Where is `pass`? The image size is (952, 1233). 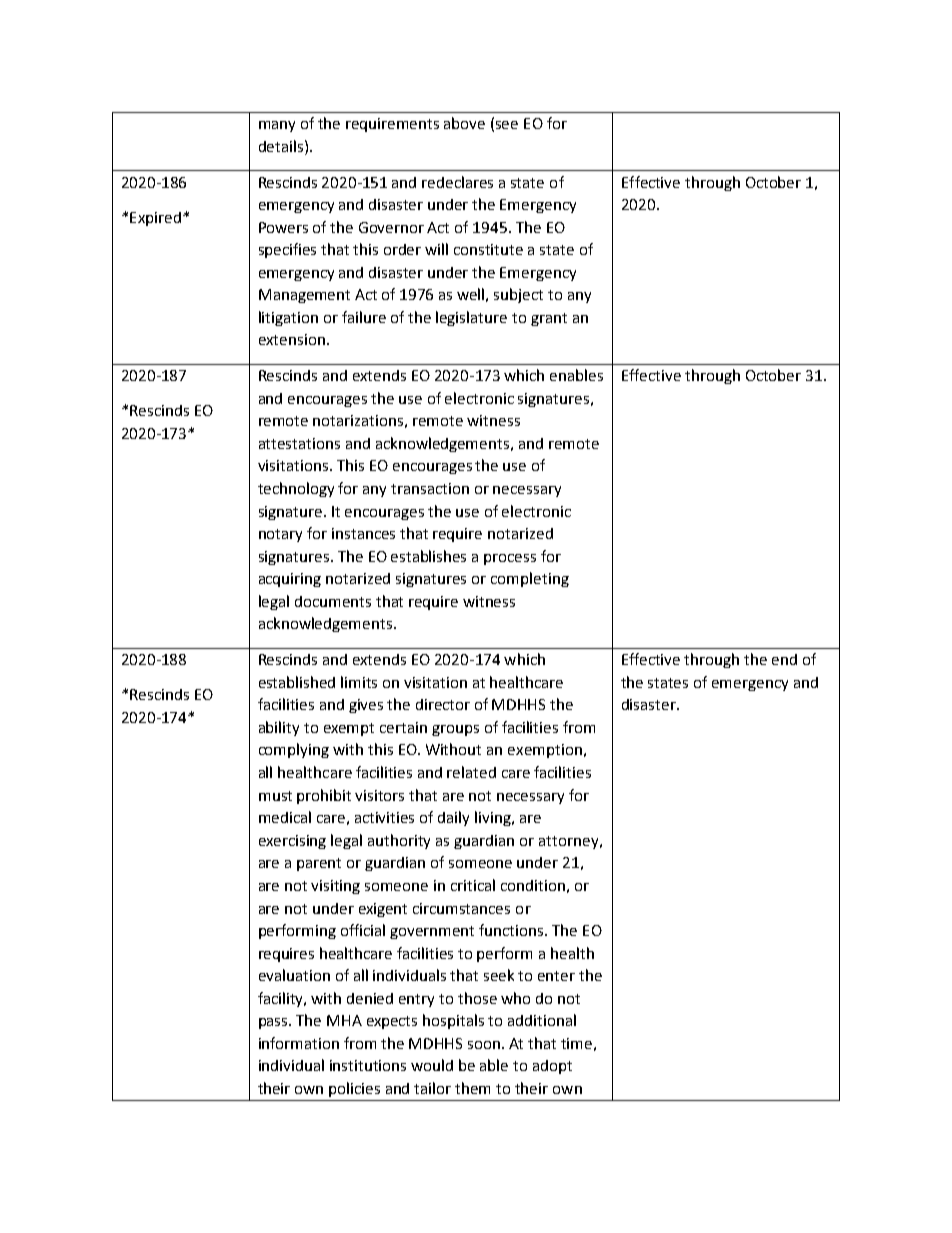 pass is located at coordinates (274, 1023).
